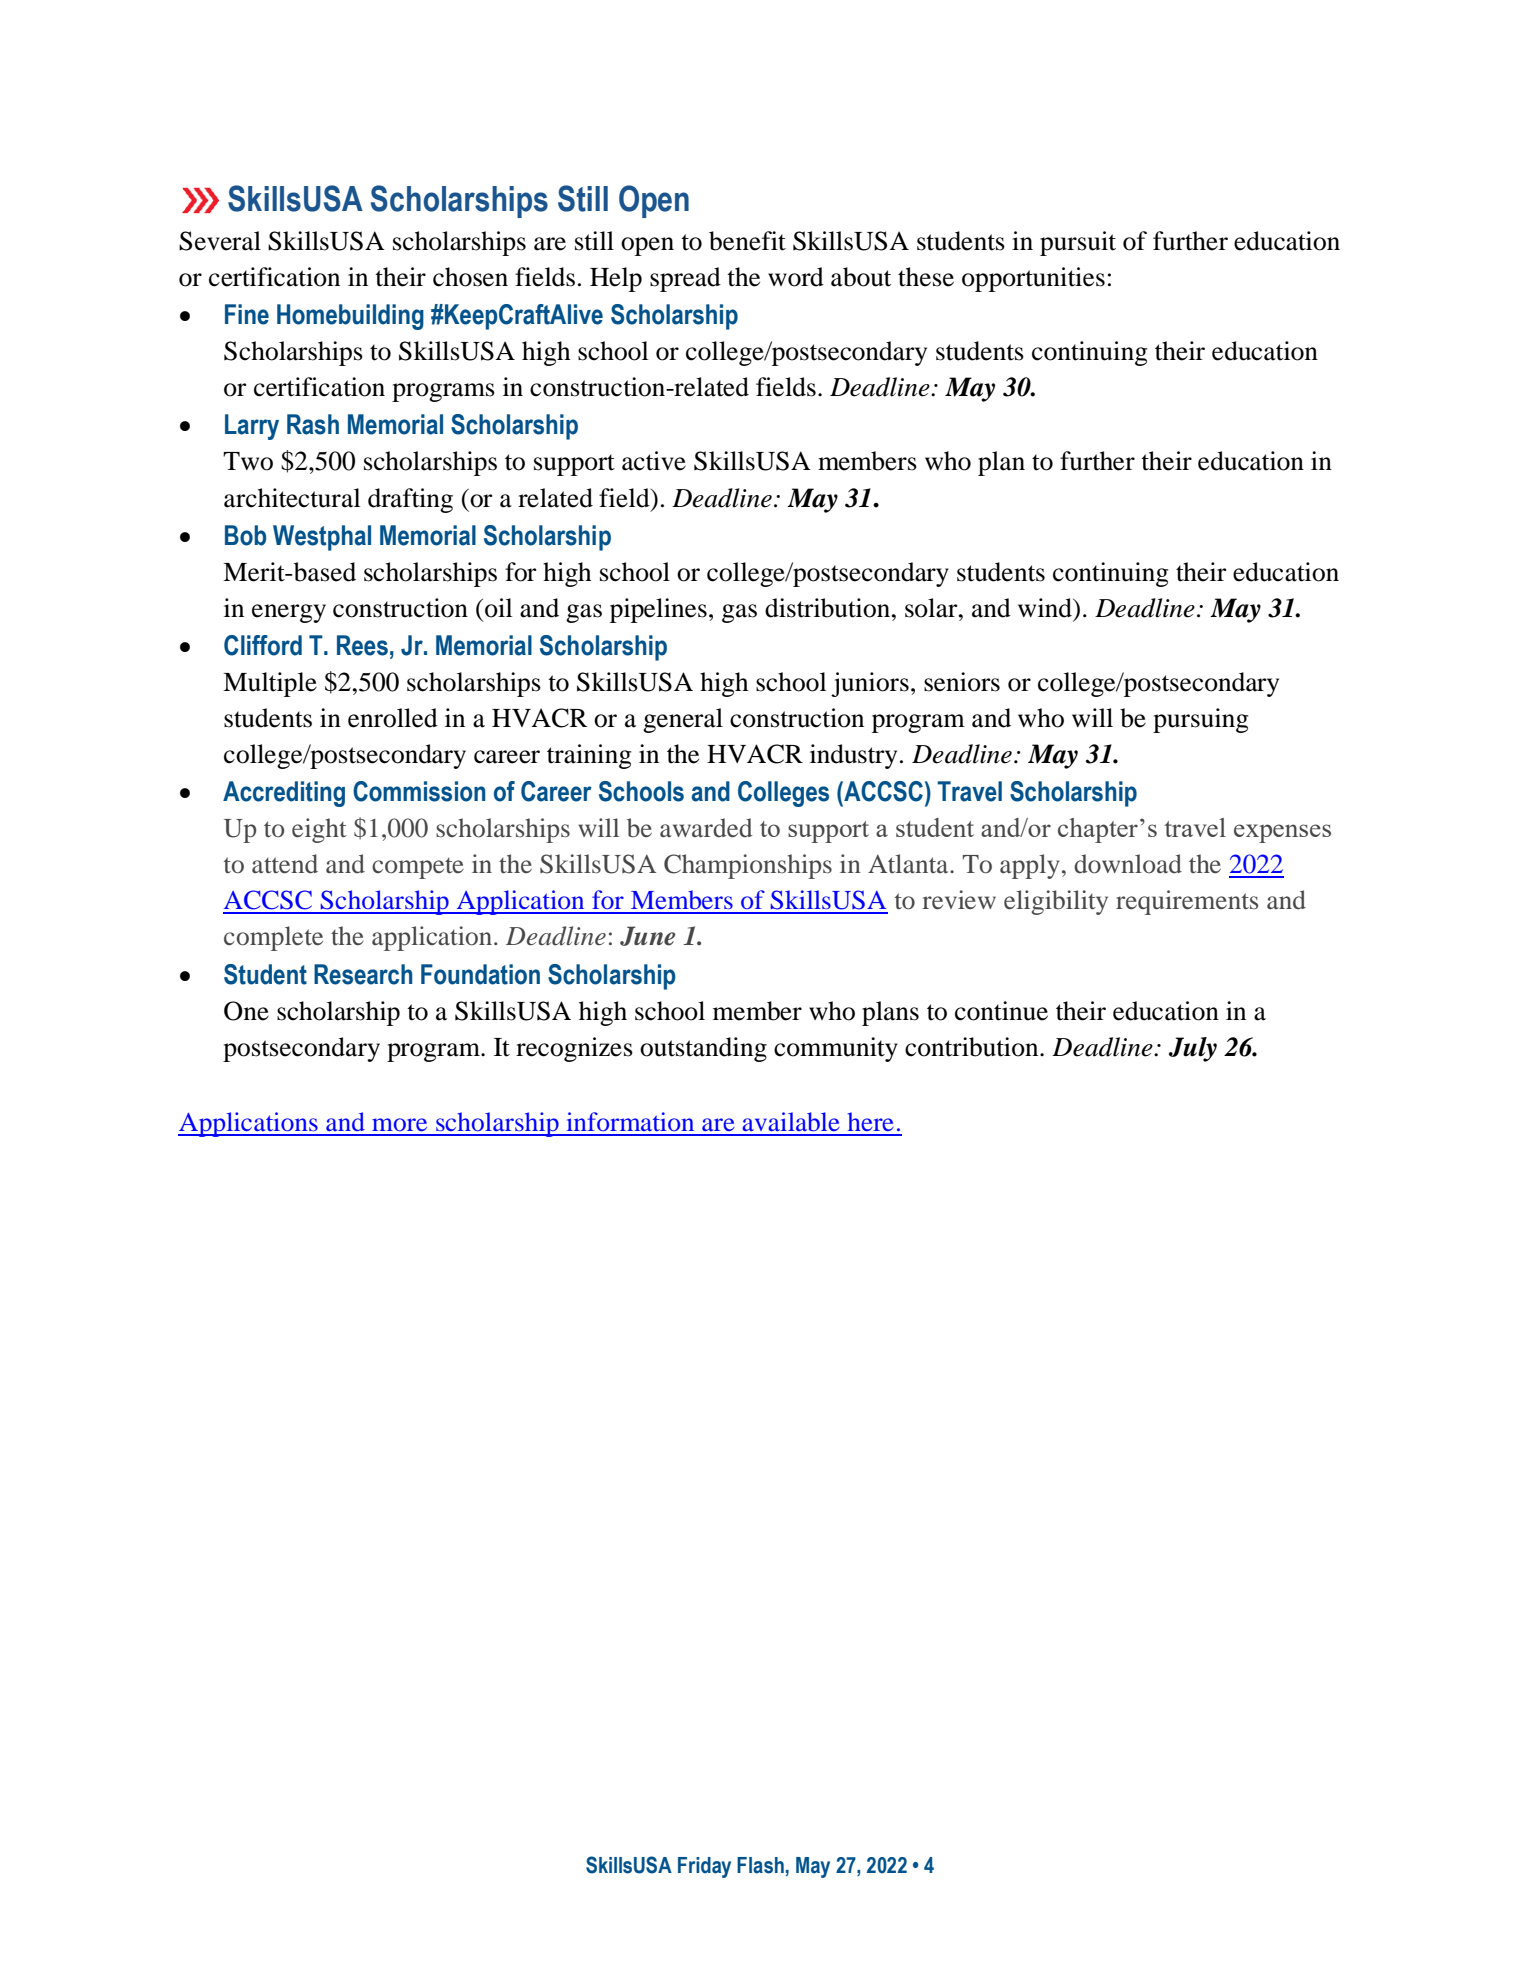 This page has width=1520, height=1967. I want to click on Fine, so click(247, 314).
